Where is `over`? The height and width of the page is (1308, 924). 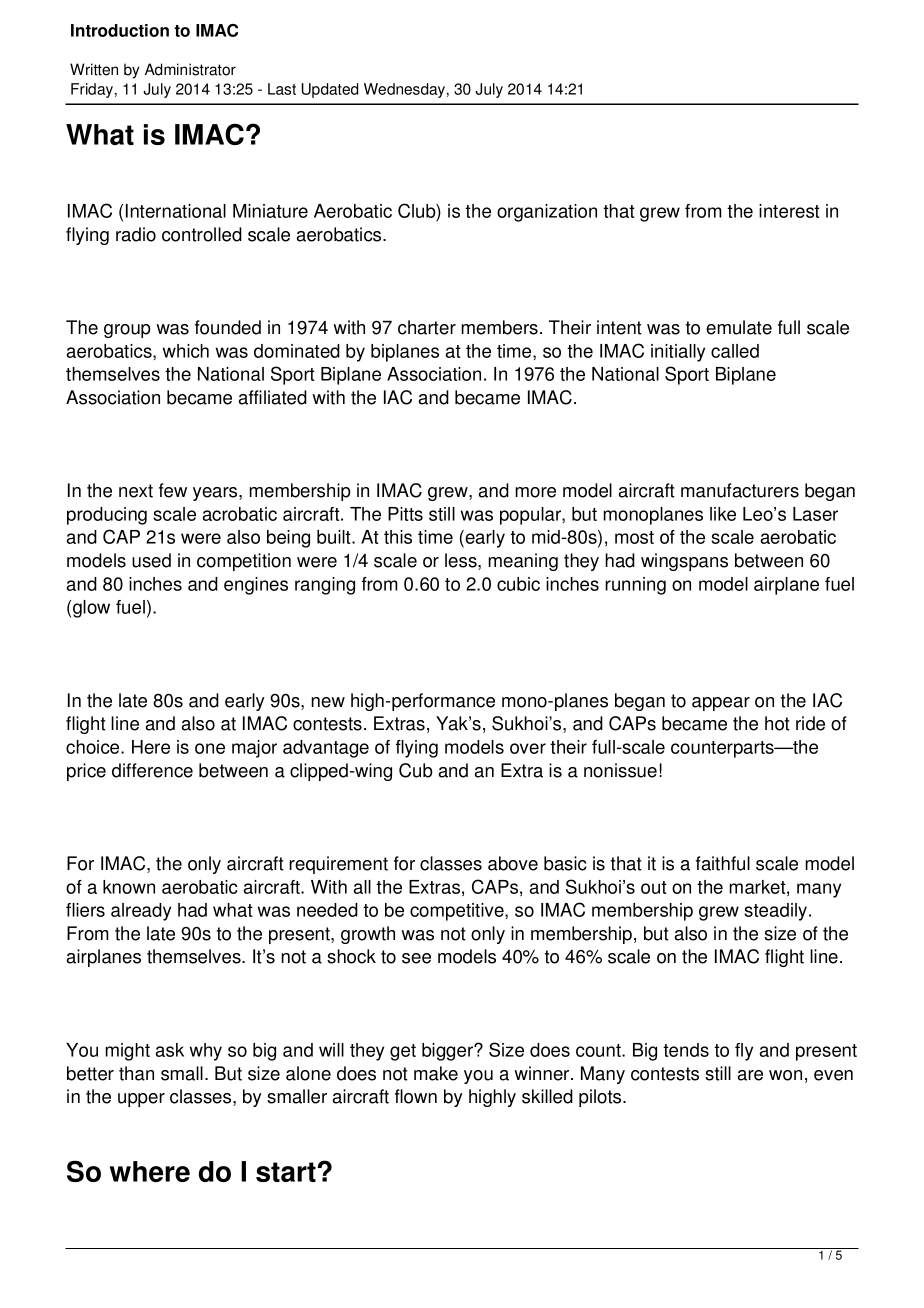
over is located at coordinates (528, 748).
